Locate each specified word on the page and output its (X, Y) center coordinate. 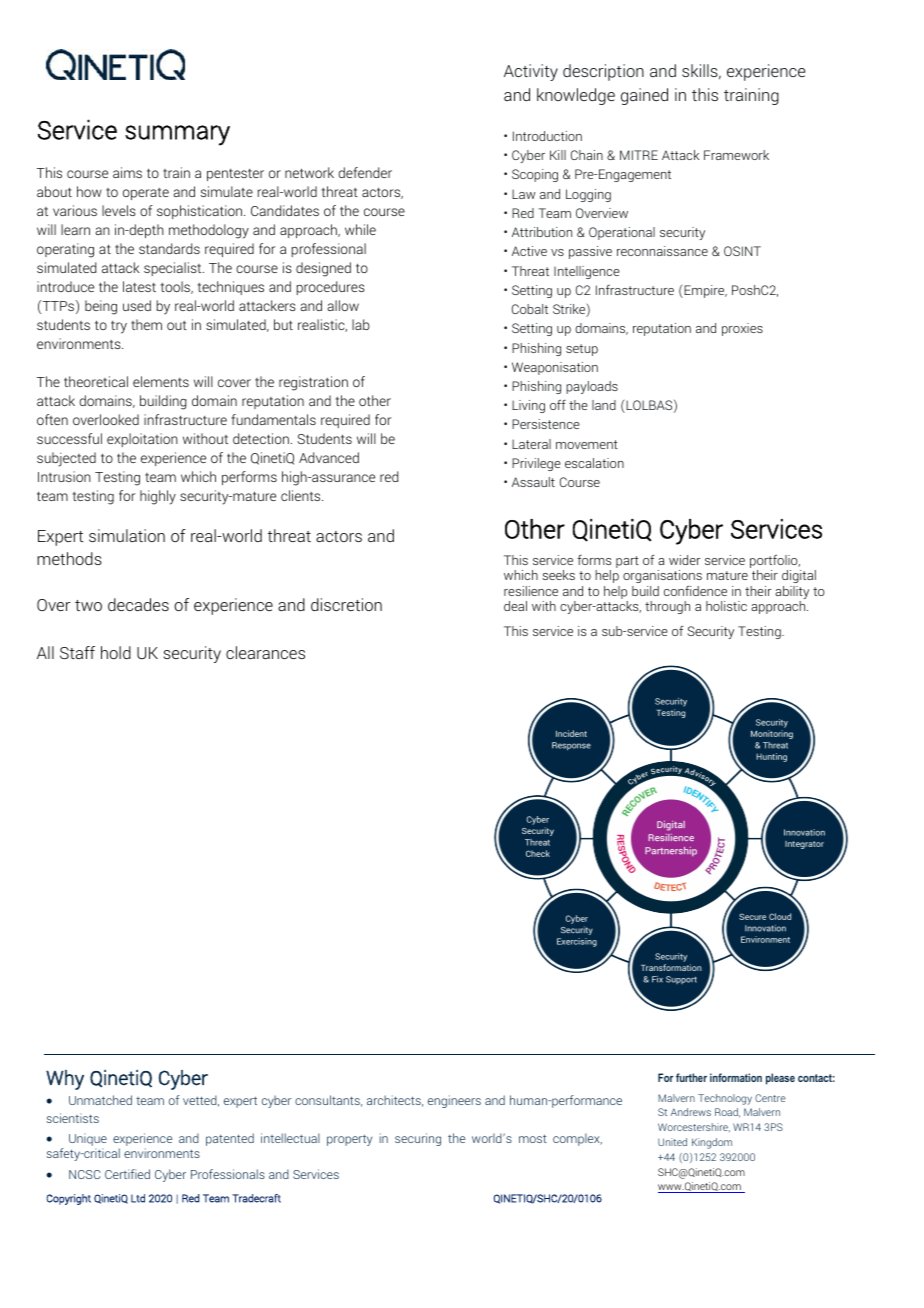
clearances (265, 652)
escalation (594, 463)
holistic (726, 606)
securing (418, 1139)
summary (177, 135)
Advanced (329, 457)
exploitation (142, 440)
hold (116, 652)
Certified (127, 1174)
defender (365, 172)
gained (644, 96)
